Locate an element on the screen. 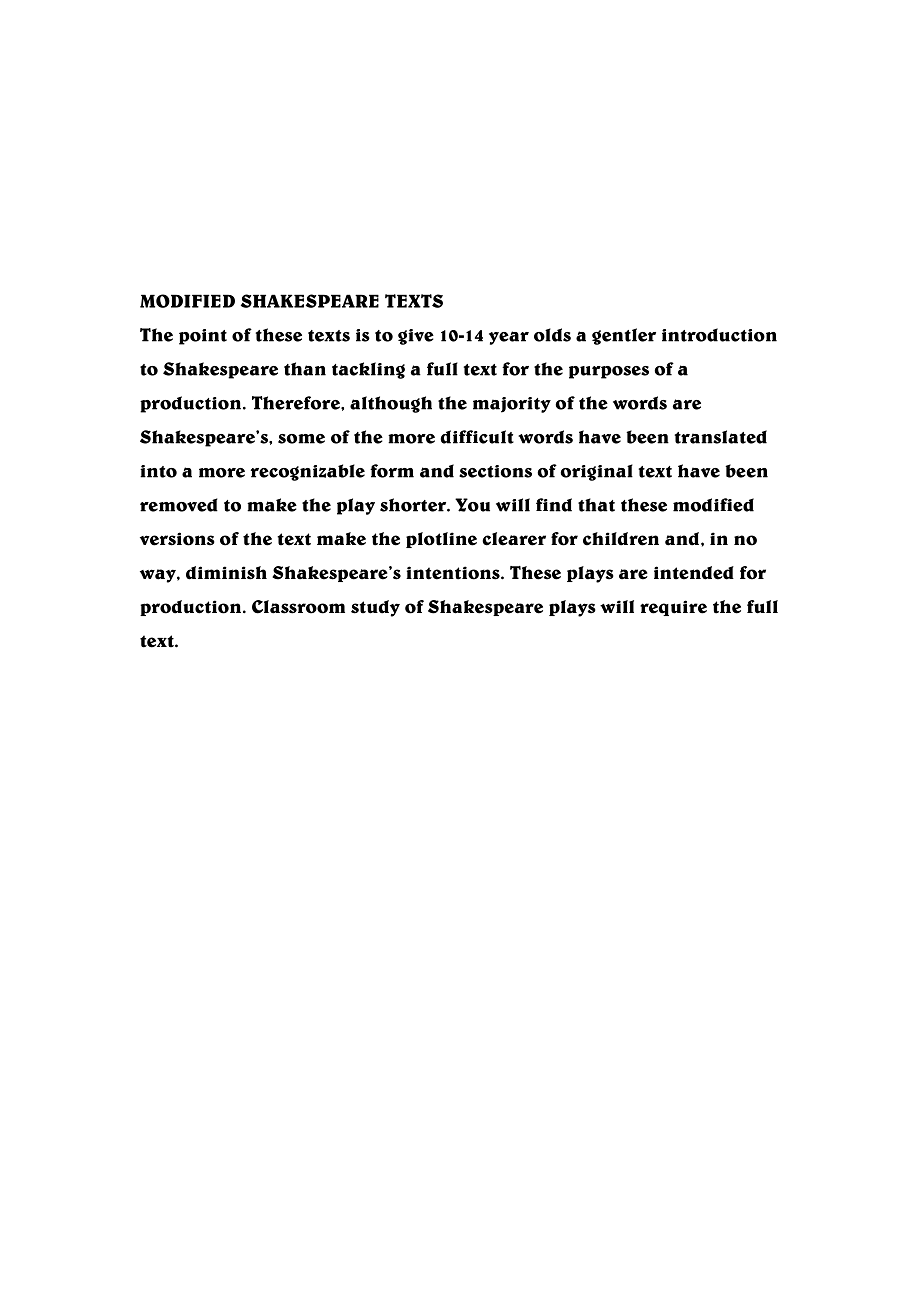 Image resolution: width=924 pixels, height=1308 pixels. gentler is located at coordinates (624, 336).
